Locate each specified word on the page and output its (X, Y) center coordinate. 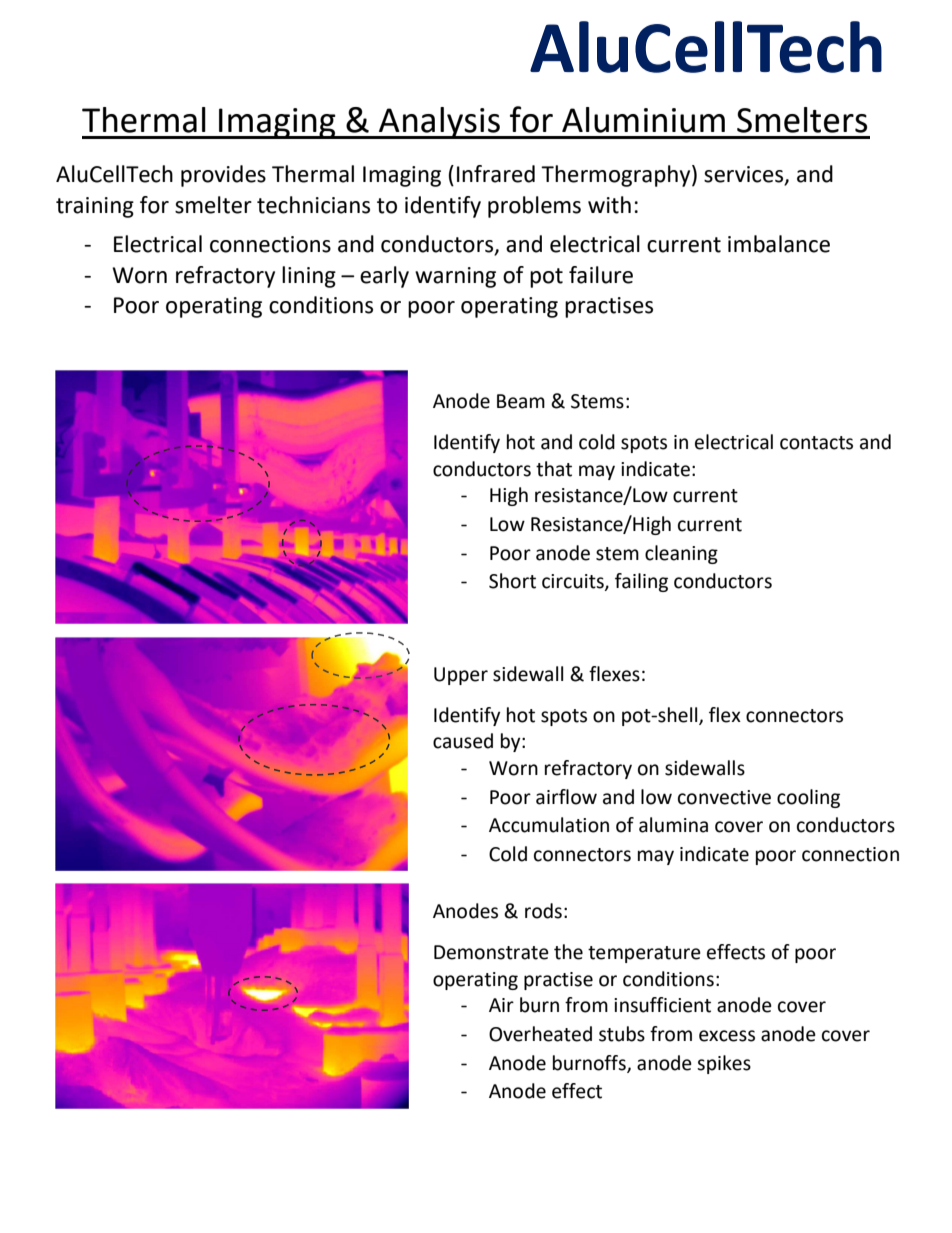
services (745, 175)
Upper (461, 676)
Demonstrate (491, 952)
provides (223, 176)
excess (727, 1036)
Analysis (439, 123)
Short (512, 581)
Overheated (540, 1034)
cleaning (681, 554)
